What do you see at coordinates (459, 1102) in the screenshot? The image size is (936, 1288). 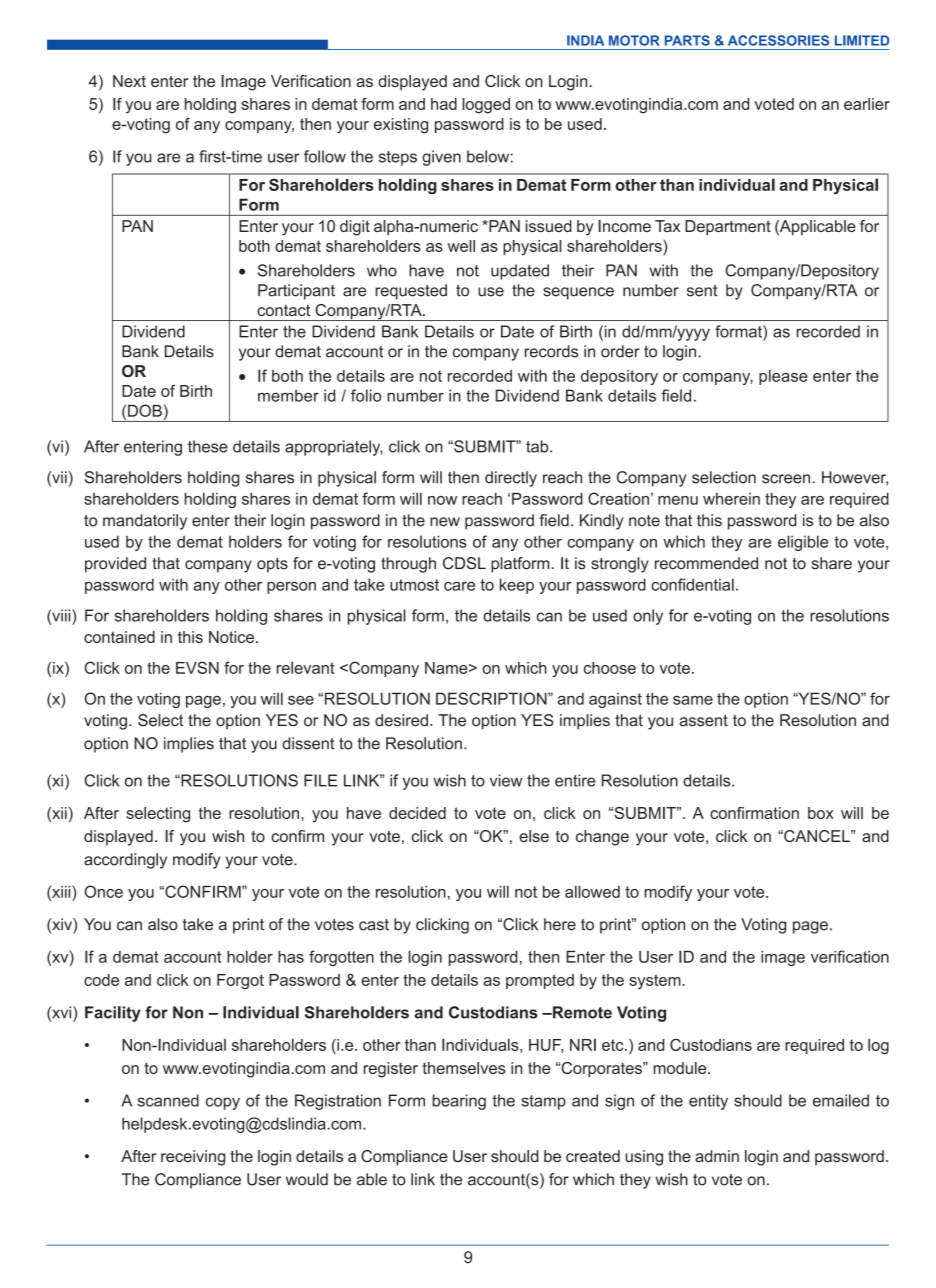 I see `bearing` at bounding box center [459, 1102].
